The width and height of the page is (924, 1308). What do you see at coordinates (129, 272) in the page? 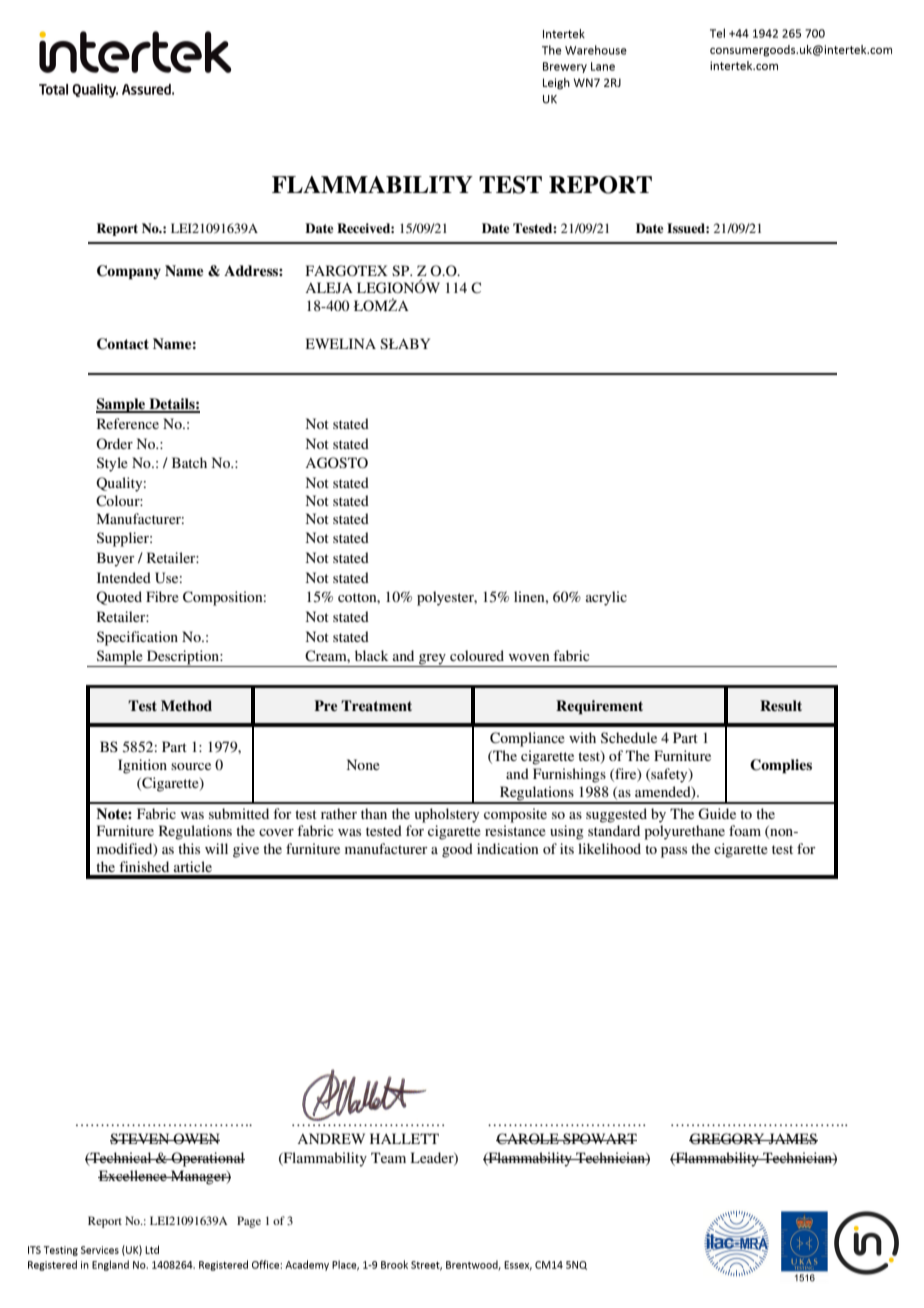
I see `Company` at bounding box center [129, 272].
